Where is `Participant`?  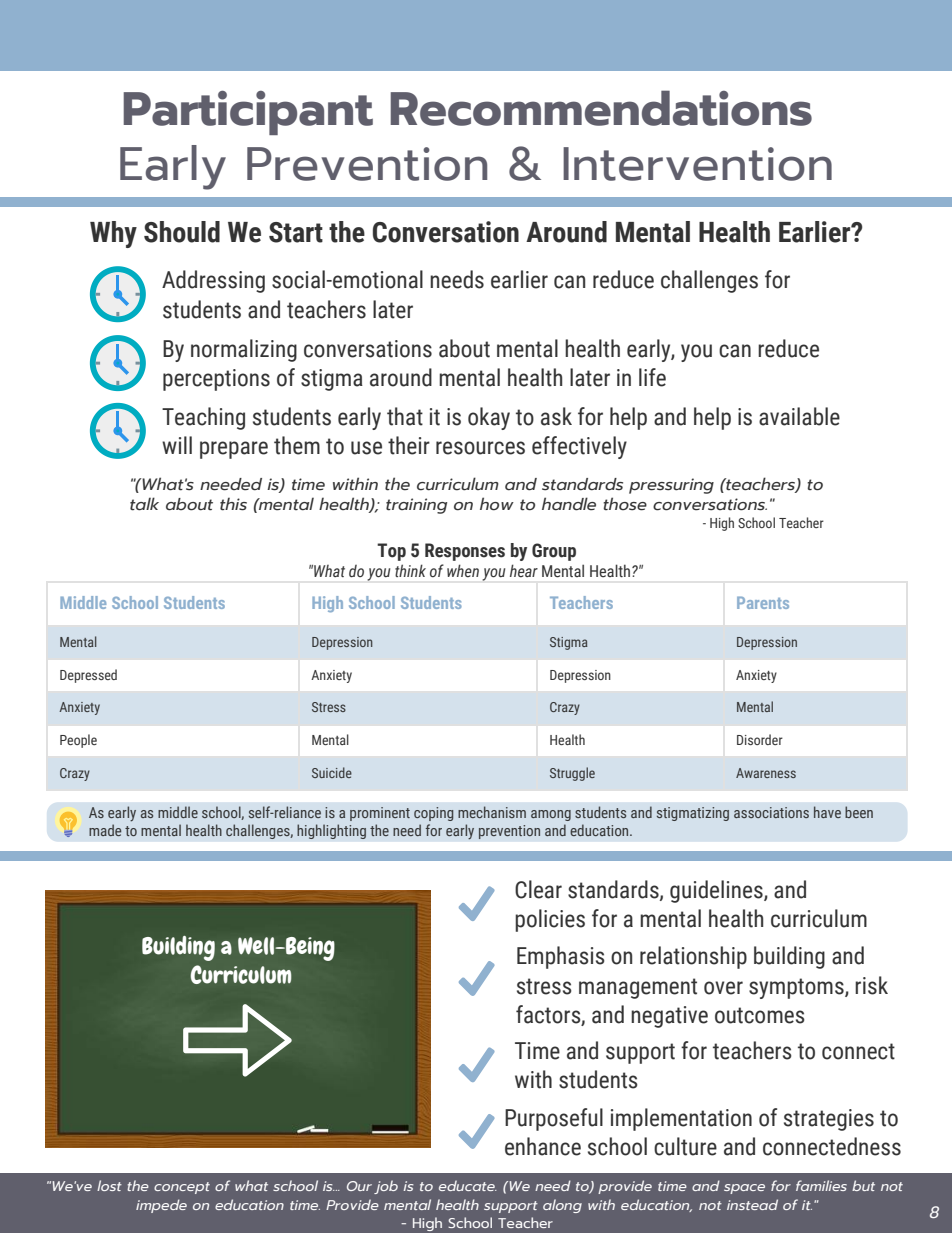
Participant is located at coordinates (248, 113).
